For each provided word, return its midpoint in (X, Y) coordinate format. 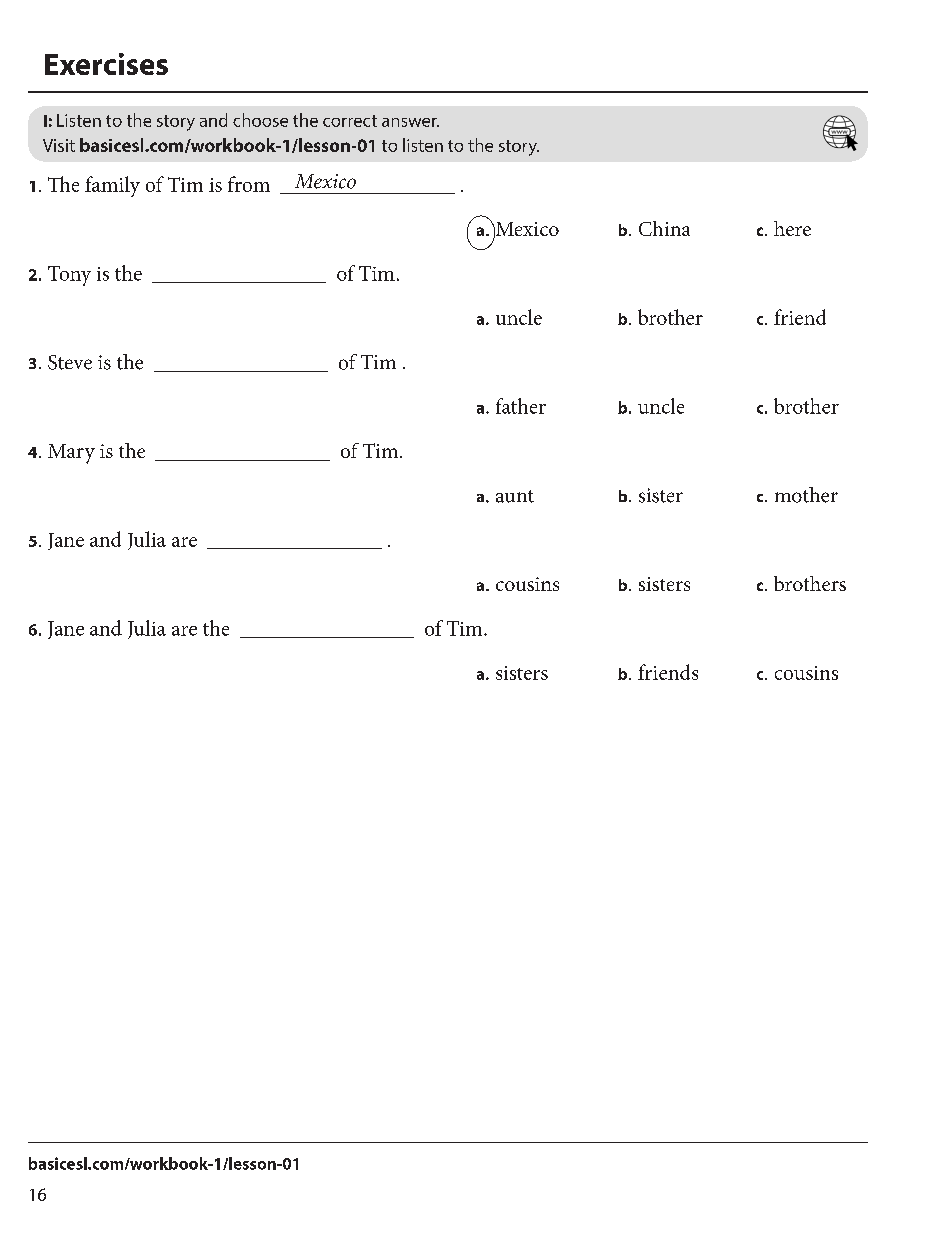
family (112, 186)
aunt (515, 496)
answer (410, 122)
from (249, 184)
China (664, 228)
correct (350, 121)
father (521, 406)
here (792, 228)
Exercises (106, 64)
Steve (70, 362)
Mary (71, 454)
